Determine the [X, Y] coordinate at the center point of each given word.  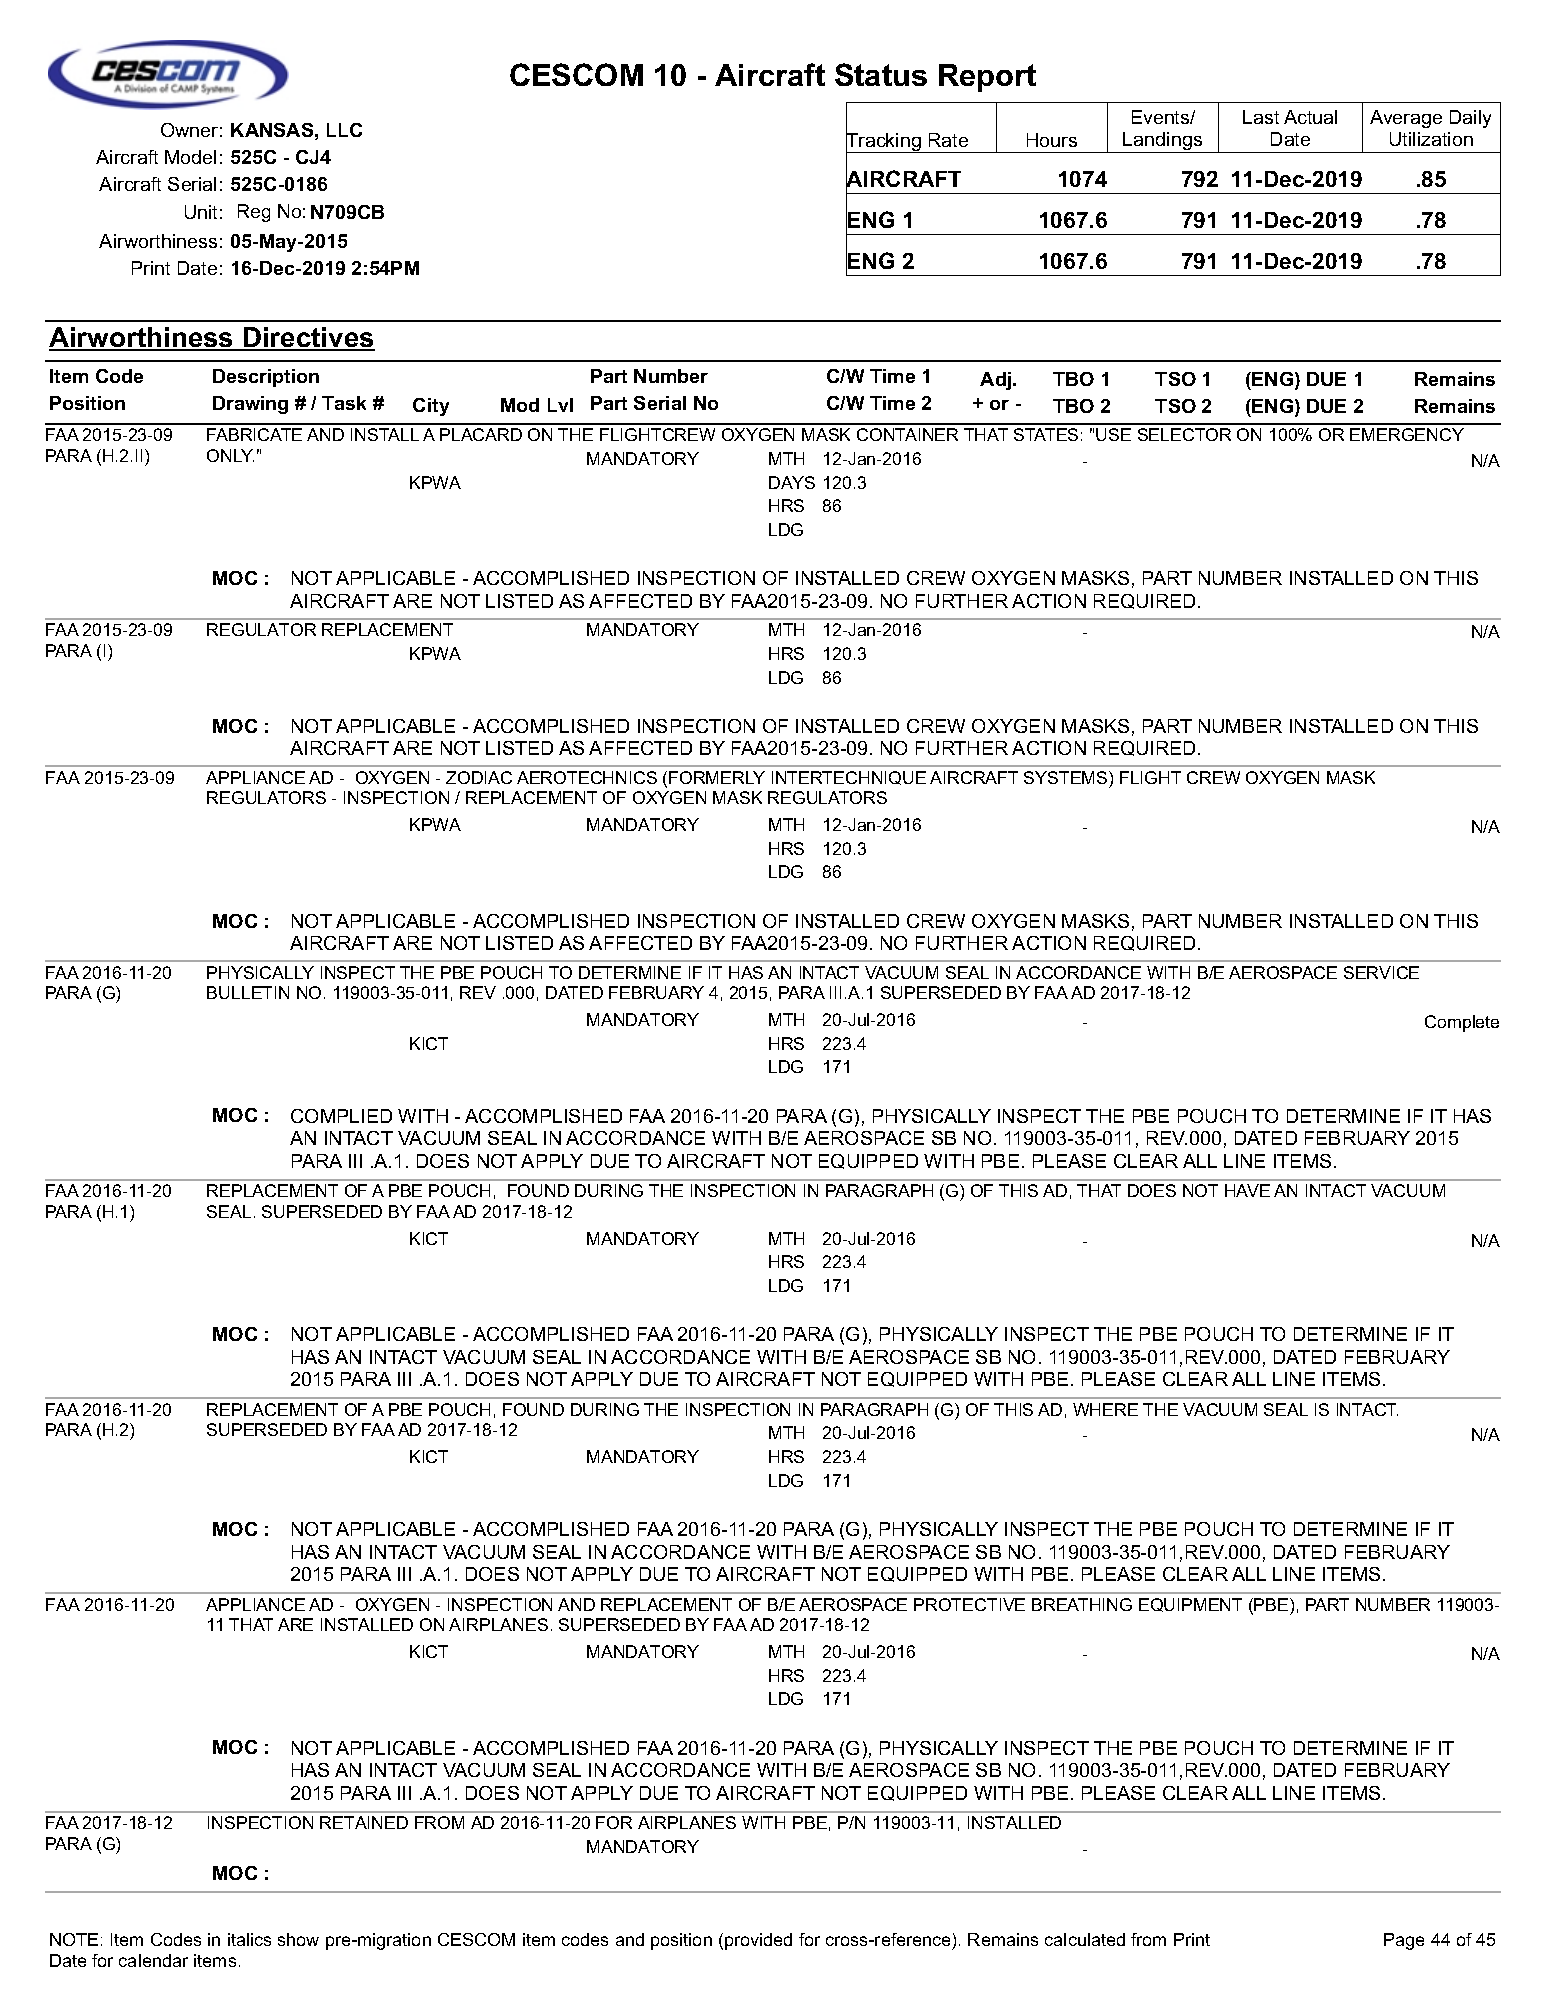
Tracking [884, 142]
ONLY [230, 455]
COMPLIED [341, 1116]
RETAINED [364, 1822]
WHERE [1105, 1409]
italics [249, 1939]
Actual [1310, 117]
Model [190, 157]
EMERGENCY [1407, 434]
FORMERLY [717, 777]
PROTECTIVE [969, 1604]
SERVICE [1381, 972]
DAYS [792, 482]
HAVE [1247, 1190]
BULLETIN [248, 992]
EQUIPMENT [1190, 1605]
